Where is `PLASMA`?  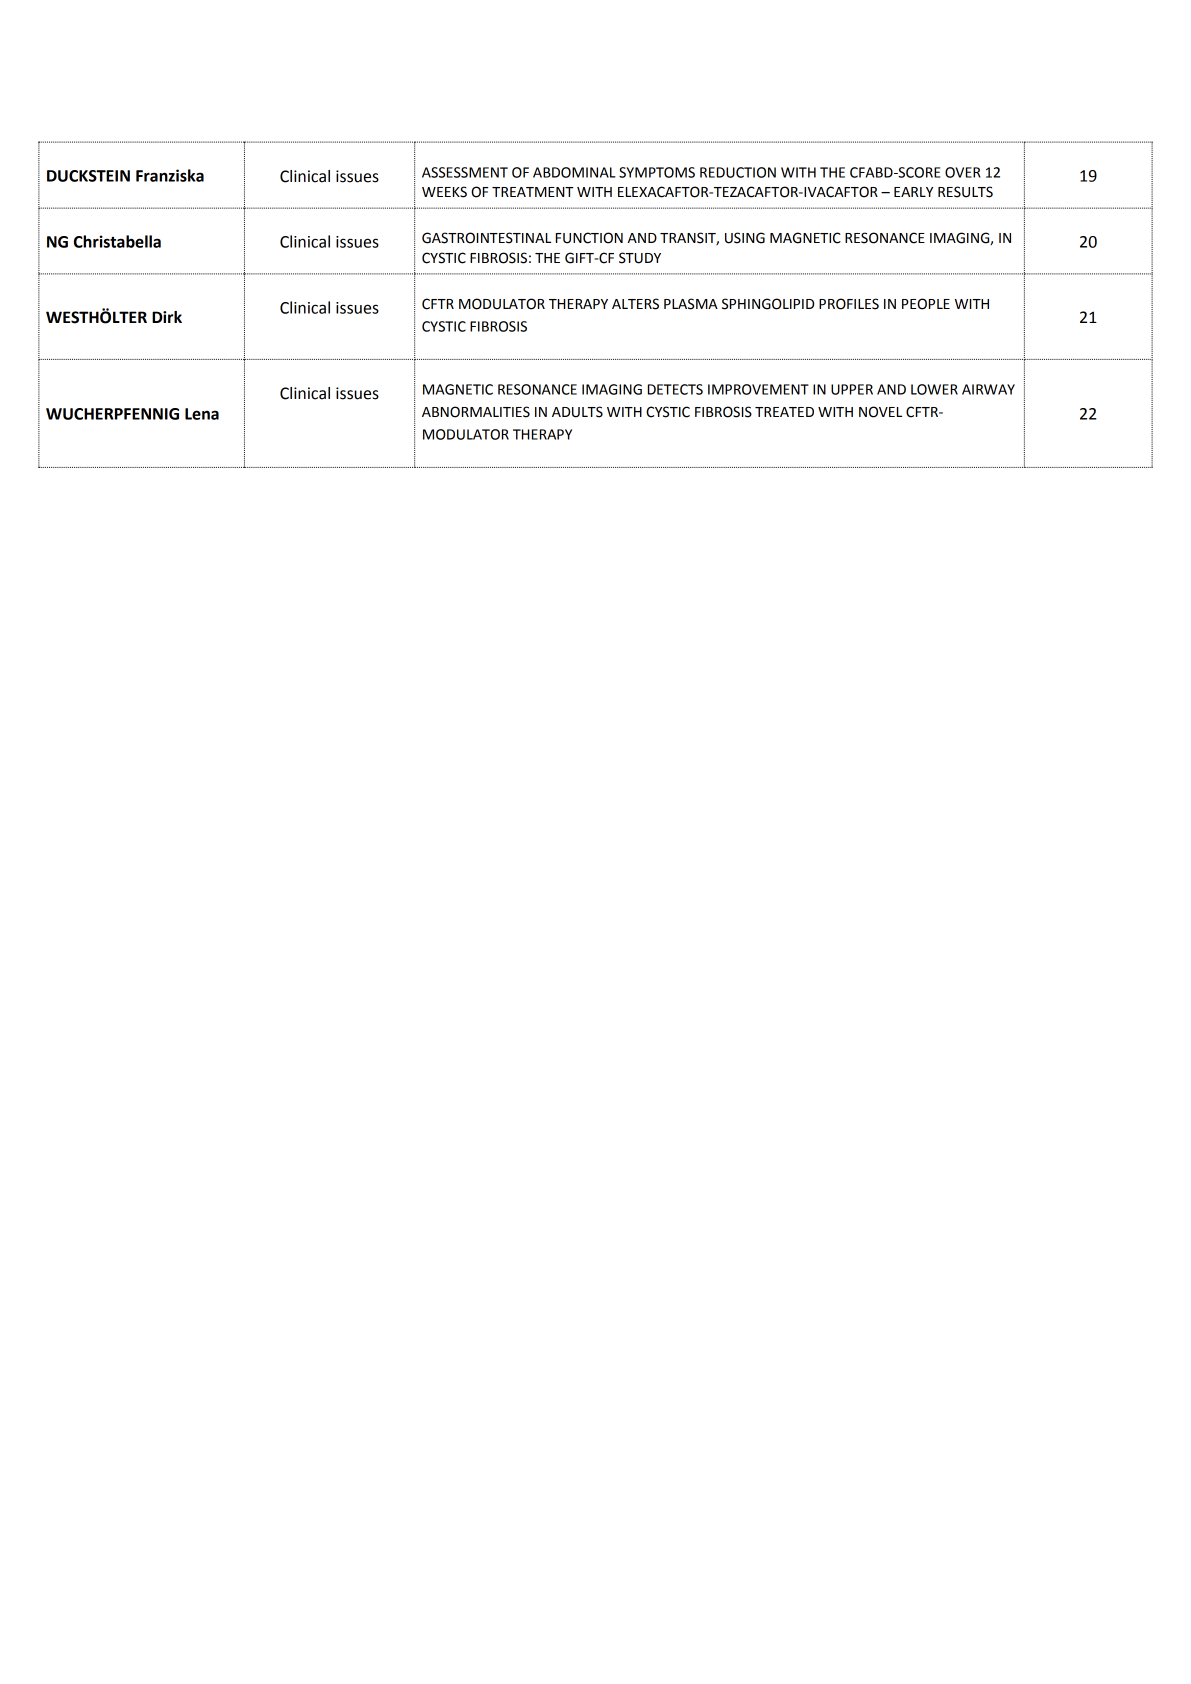 PLASMA is located at coordinates (691, 304).
